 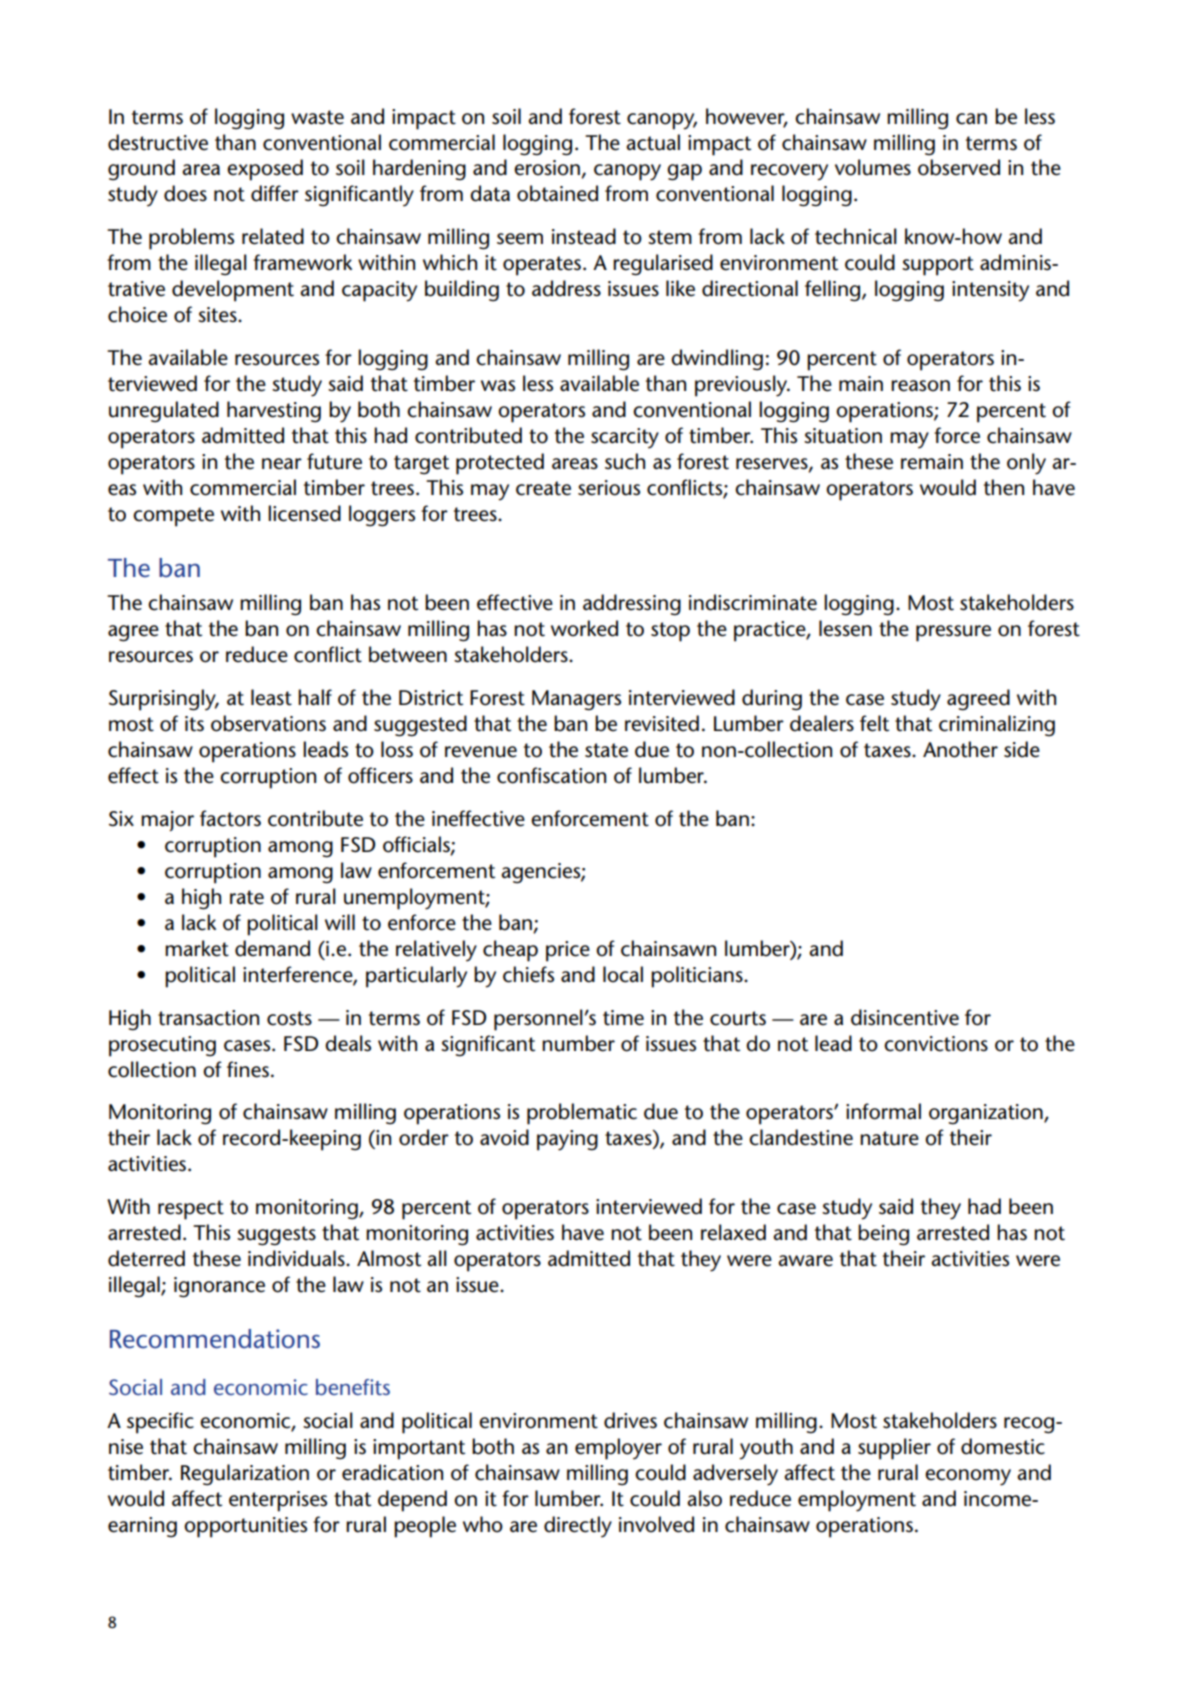 What do you see at coordinates (960, 749) in the page?
I see `Another` at bounding box center [960, 749].
